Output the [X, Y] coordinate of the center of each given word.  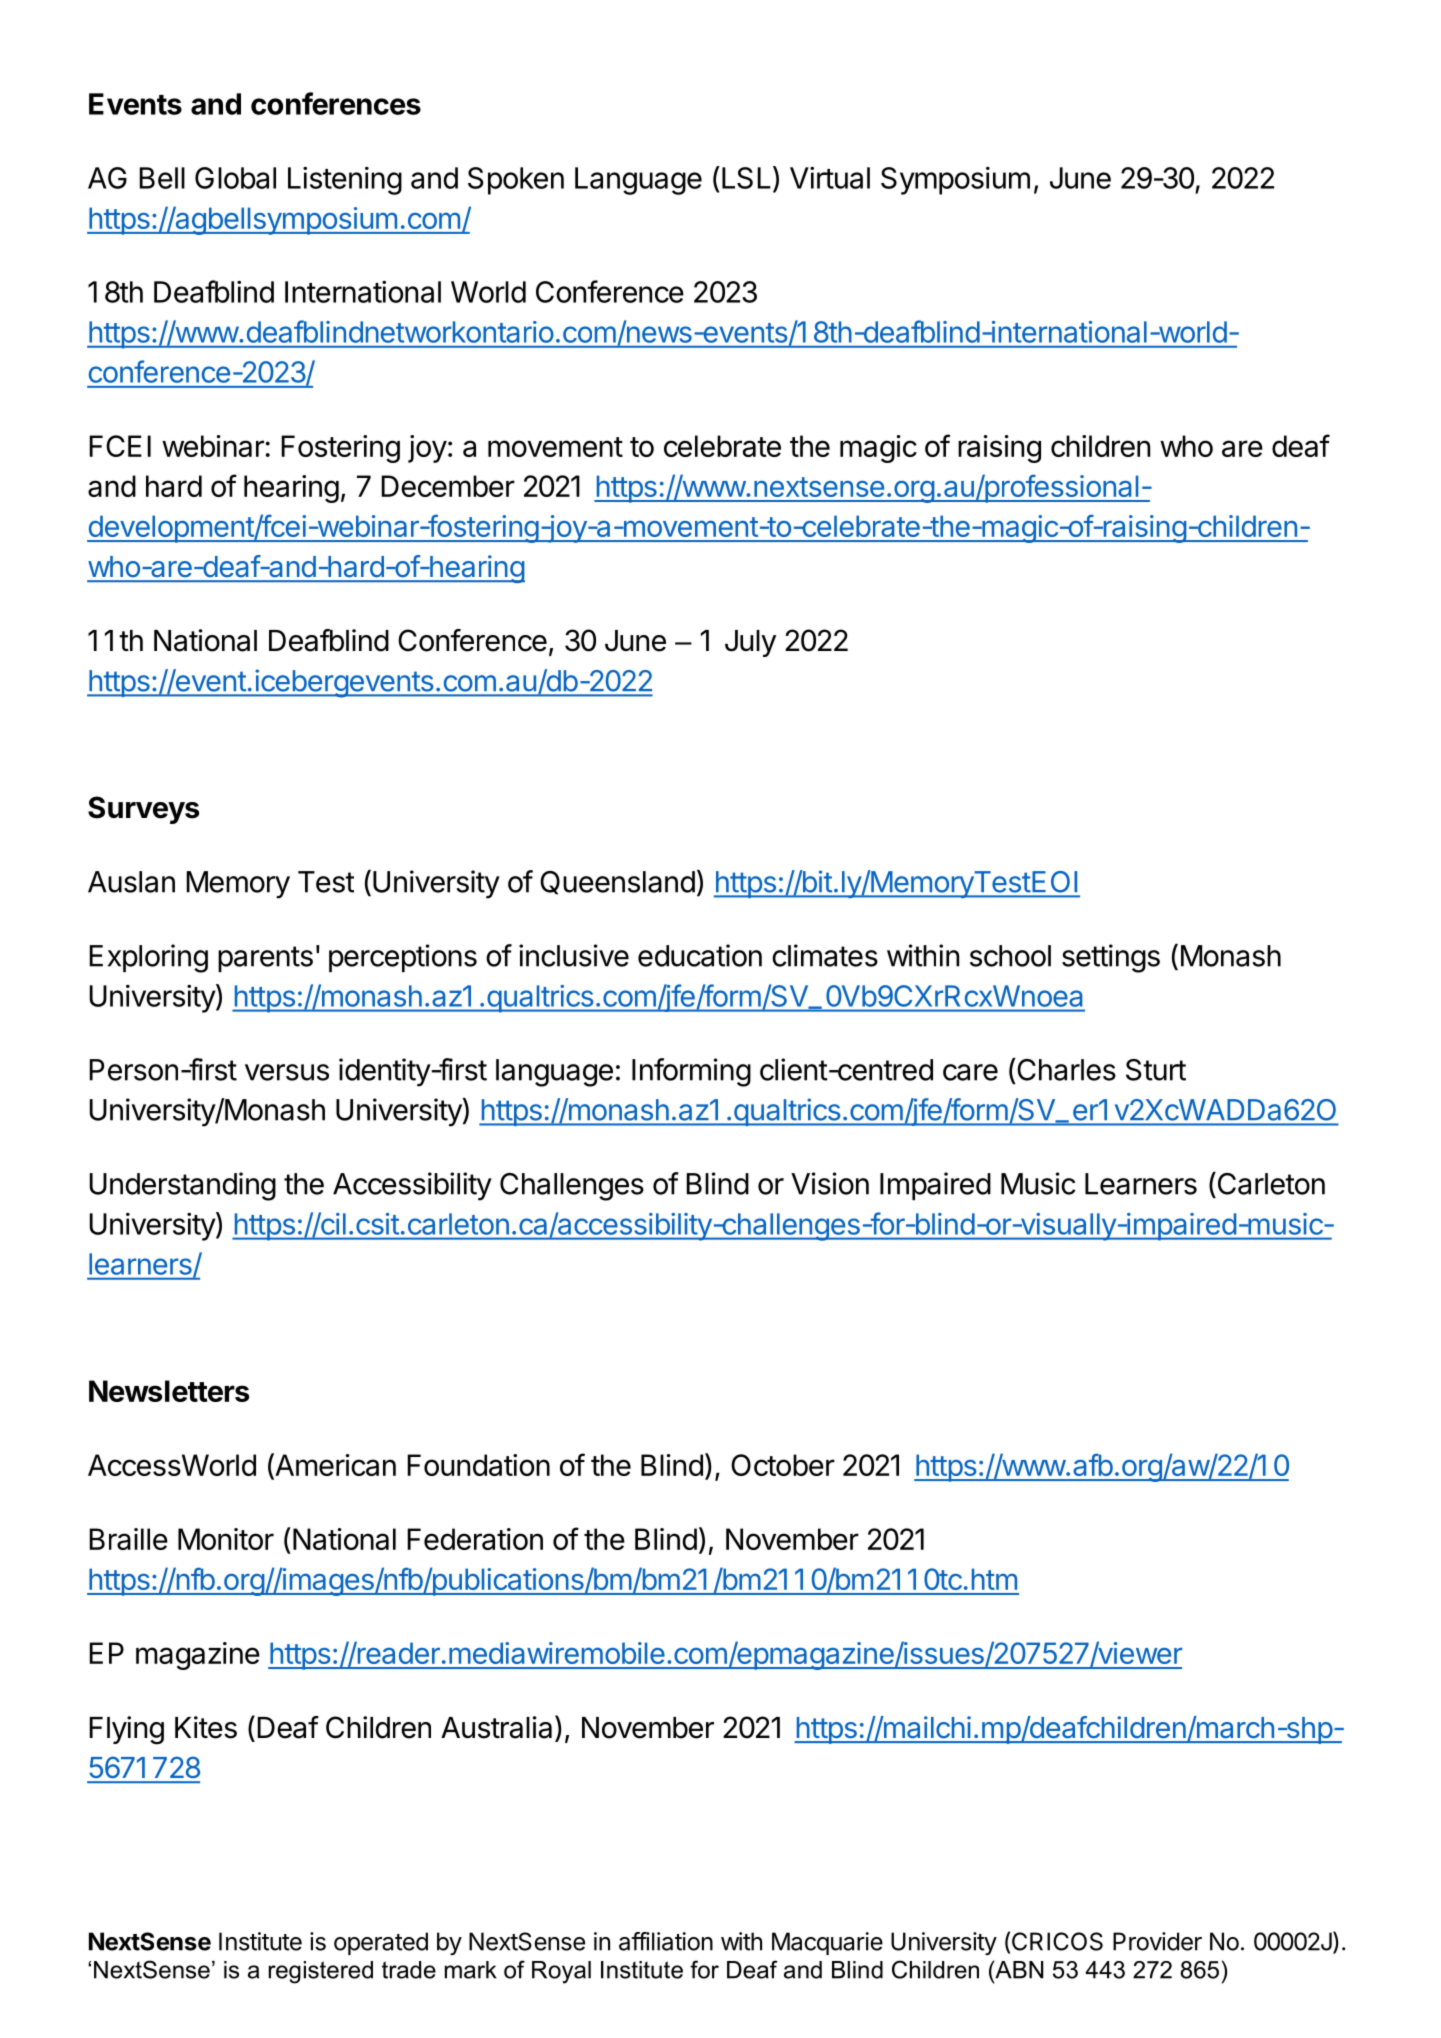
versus [287, 1072]
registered [321, 1972]
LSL [746, 178]
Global [235, 178]
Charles [1065, 1069]
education [700, 955]
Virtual [830, 177]
